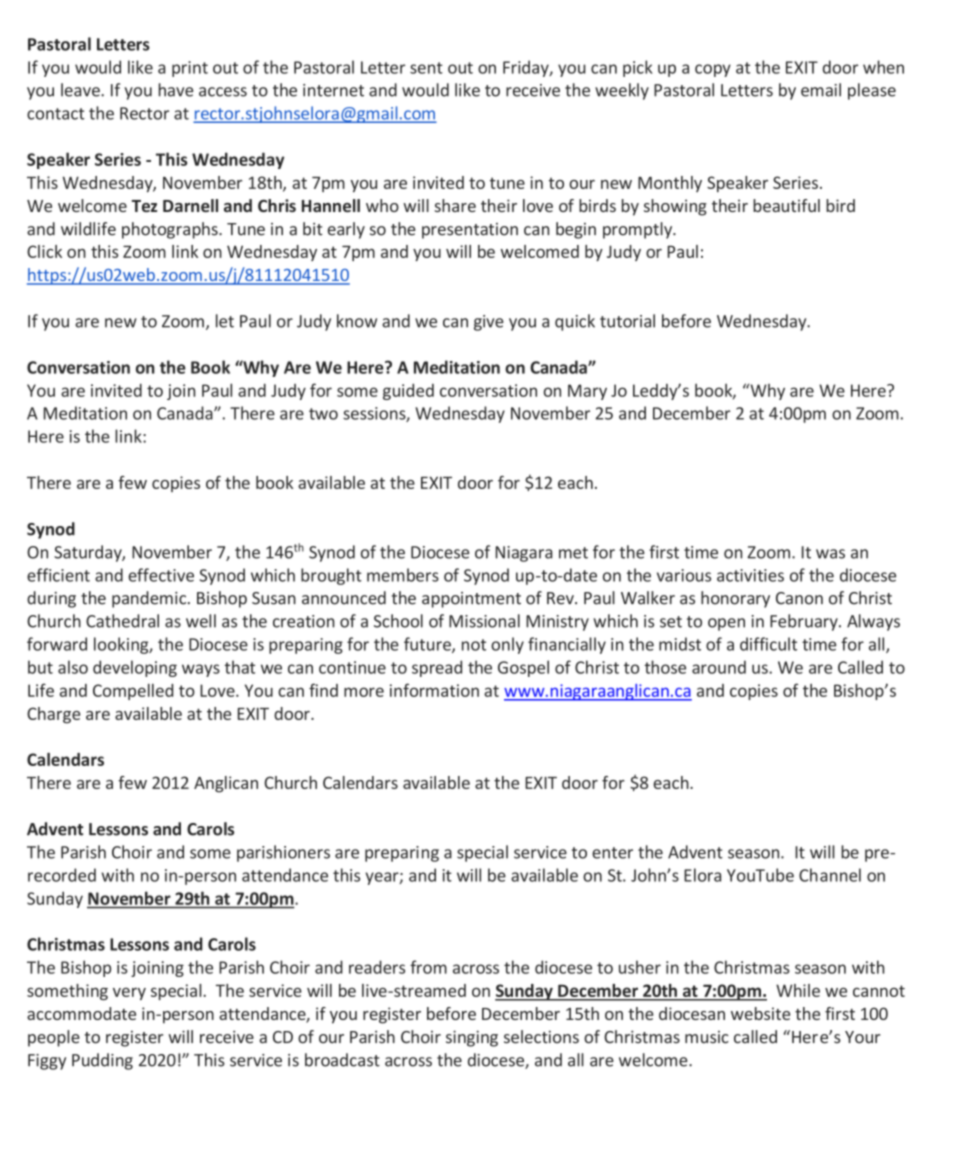 The width and height of the document is (953, 1157). Describe the element at coordinates (750, 575) in the document. I see `activities` at that location.
